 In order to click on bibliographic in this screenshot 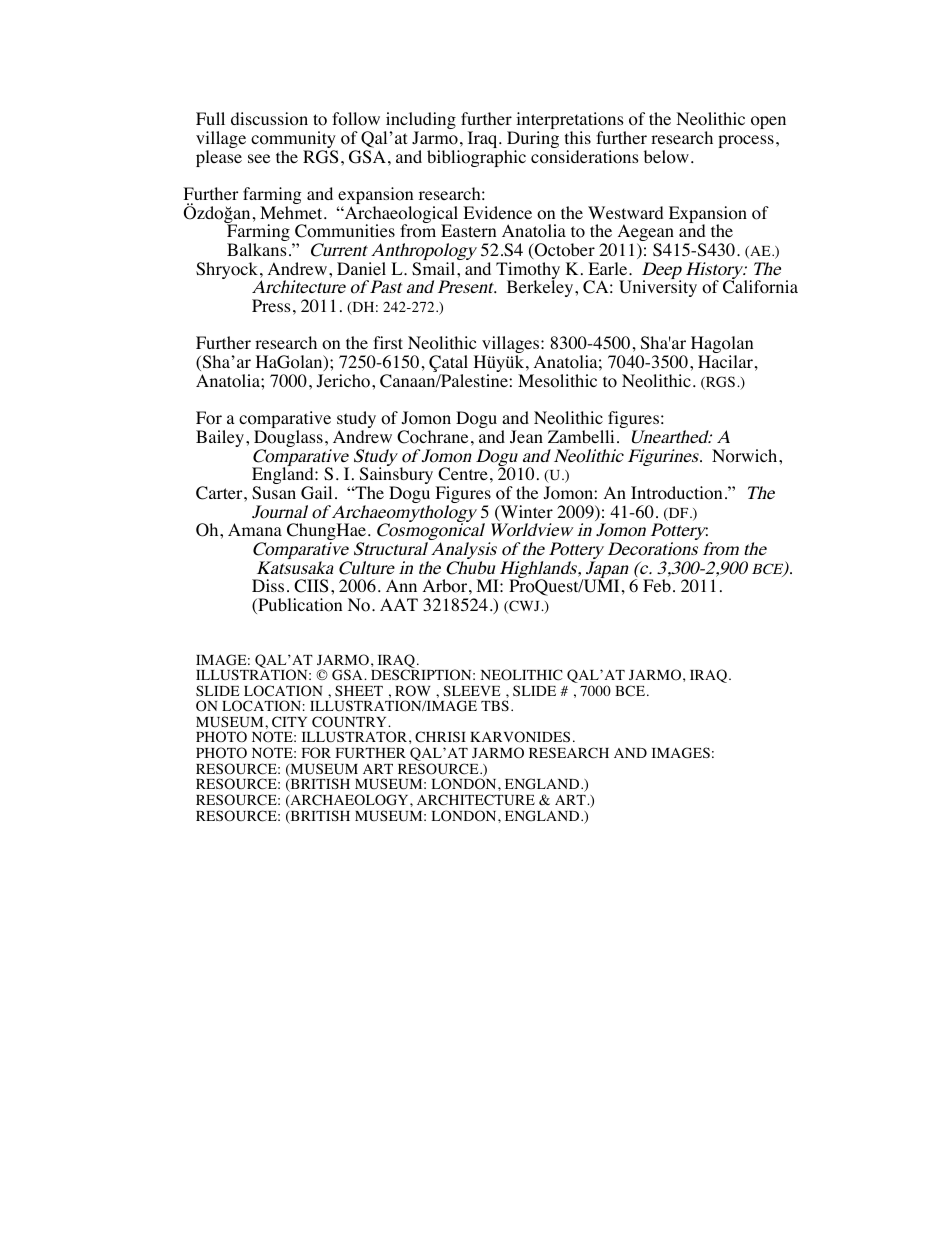, I will do `click(476, 158)`.
